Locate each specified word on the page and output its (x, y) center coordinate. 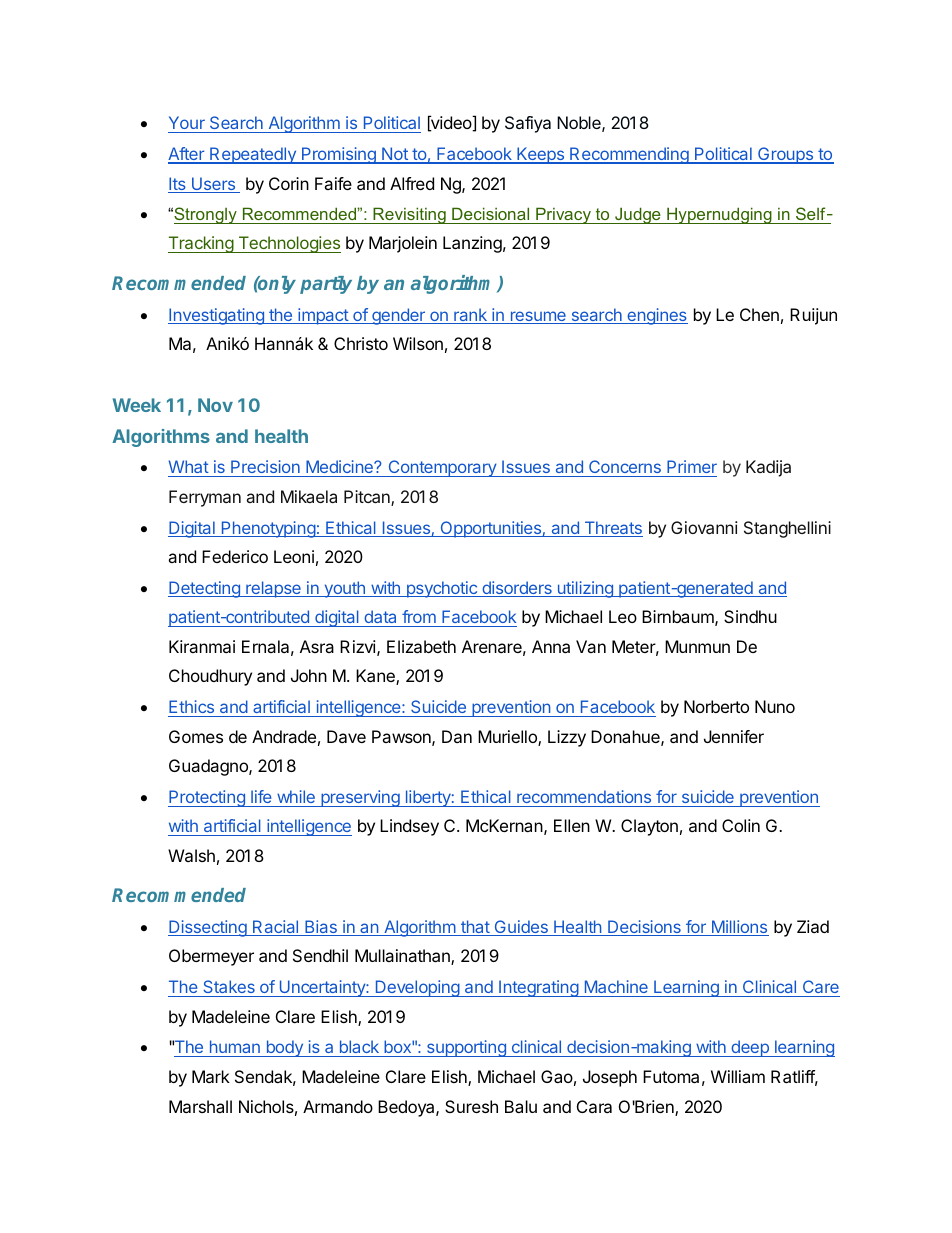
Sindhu (750, 616)
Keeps (541, 155)
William (738, 1076)
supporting (466, 1048)
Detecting (205, 589)
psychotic (442, 589)
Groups (785, 155)
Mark (211, 1076)
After (187, 155)
